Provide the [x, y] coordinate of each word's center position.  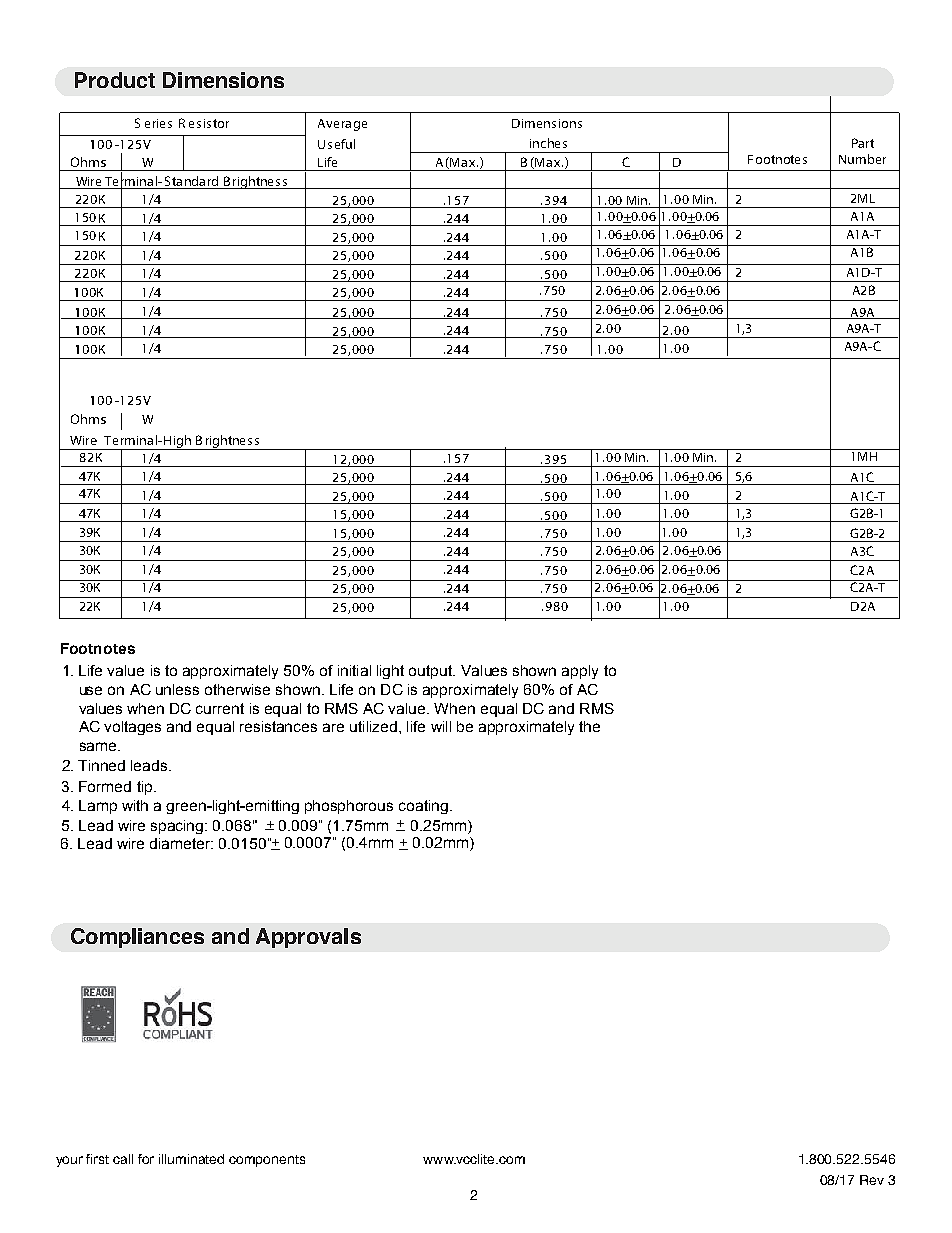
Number [862, 159]
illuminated [191, 1159]
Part [863, 143]
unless [177, 689]
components [267, 1161]
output [432, 672]
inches [548, 143]
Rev [872, 1180]
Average [342, 125]
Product [115, 80]
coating [423, 807]
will [441, 726]
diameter [181, 843]
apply [580, 672]
